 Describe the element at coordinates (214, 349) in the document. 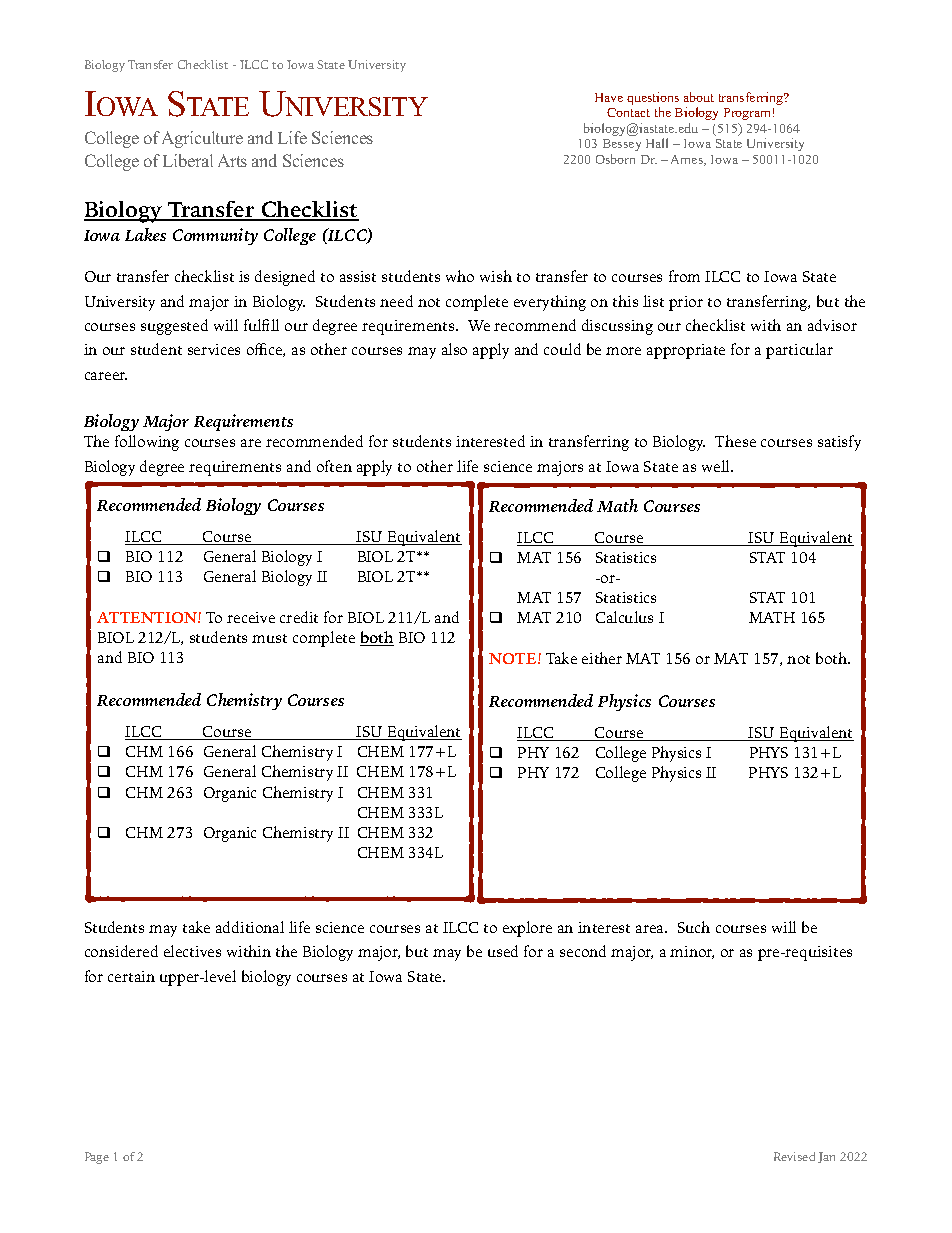

I see `services` at that location.
